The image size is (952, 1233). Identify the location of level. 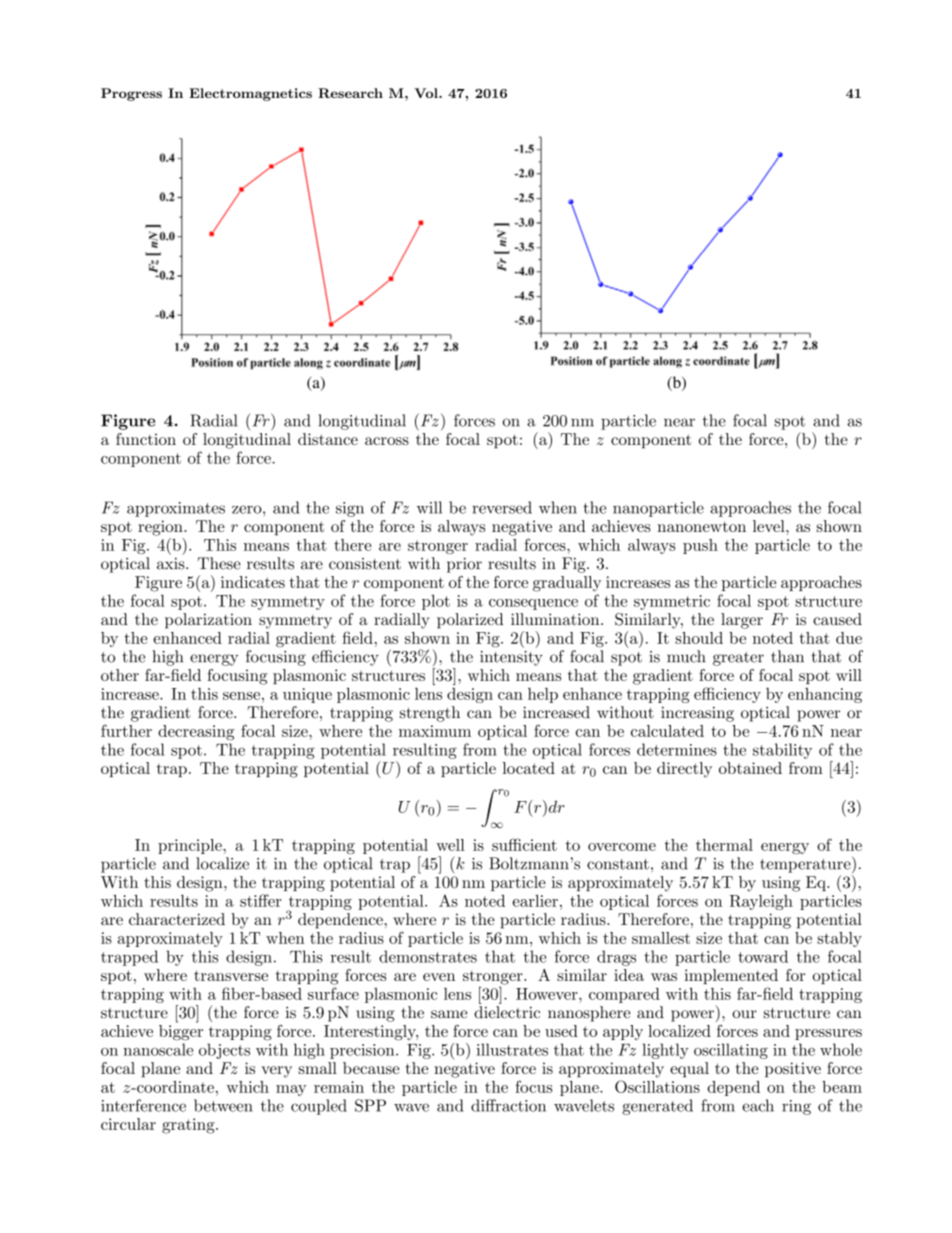
(770, 526).
